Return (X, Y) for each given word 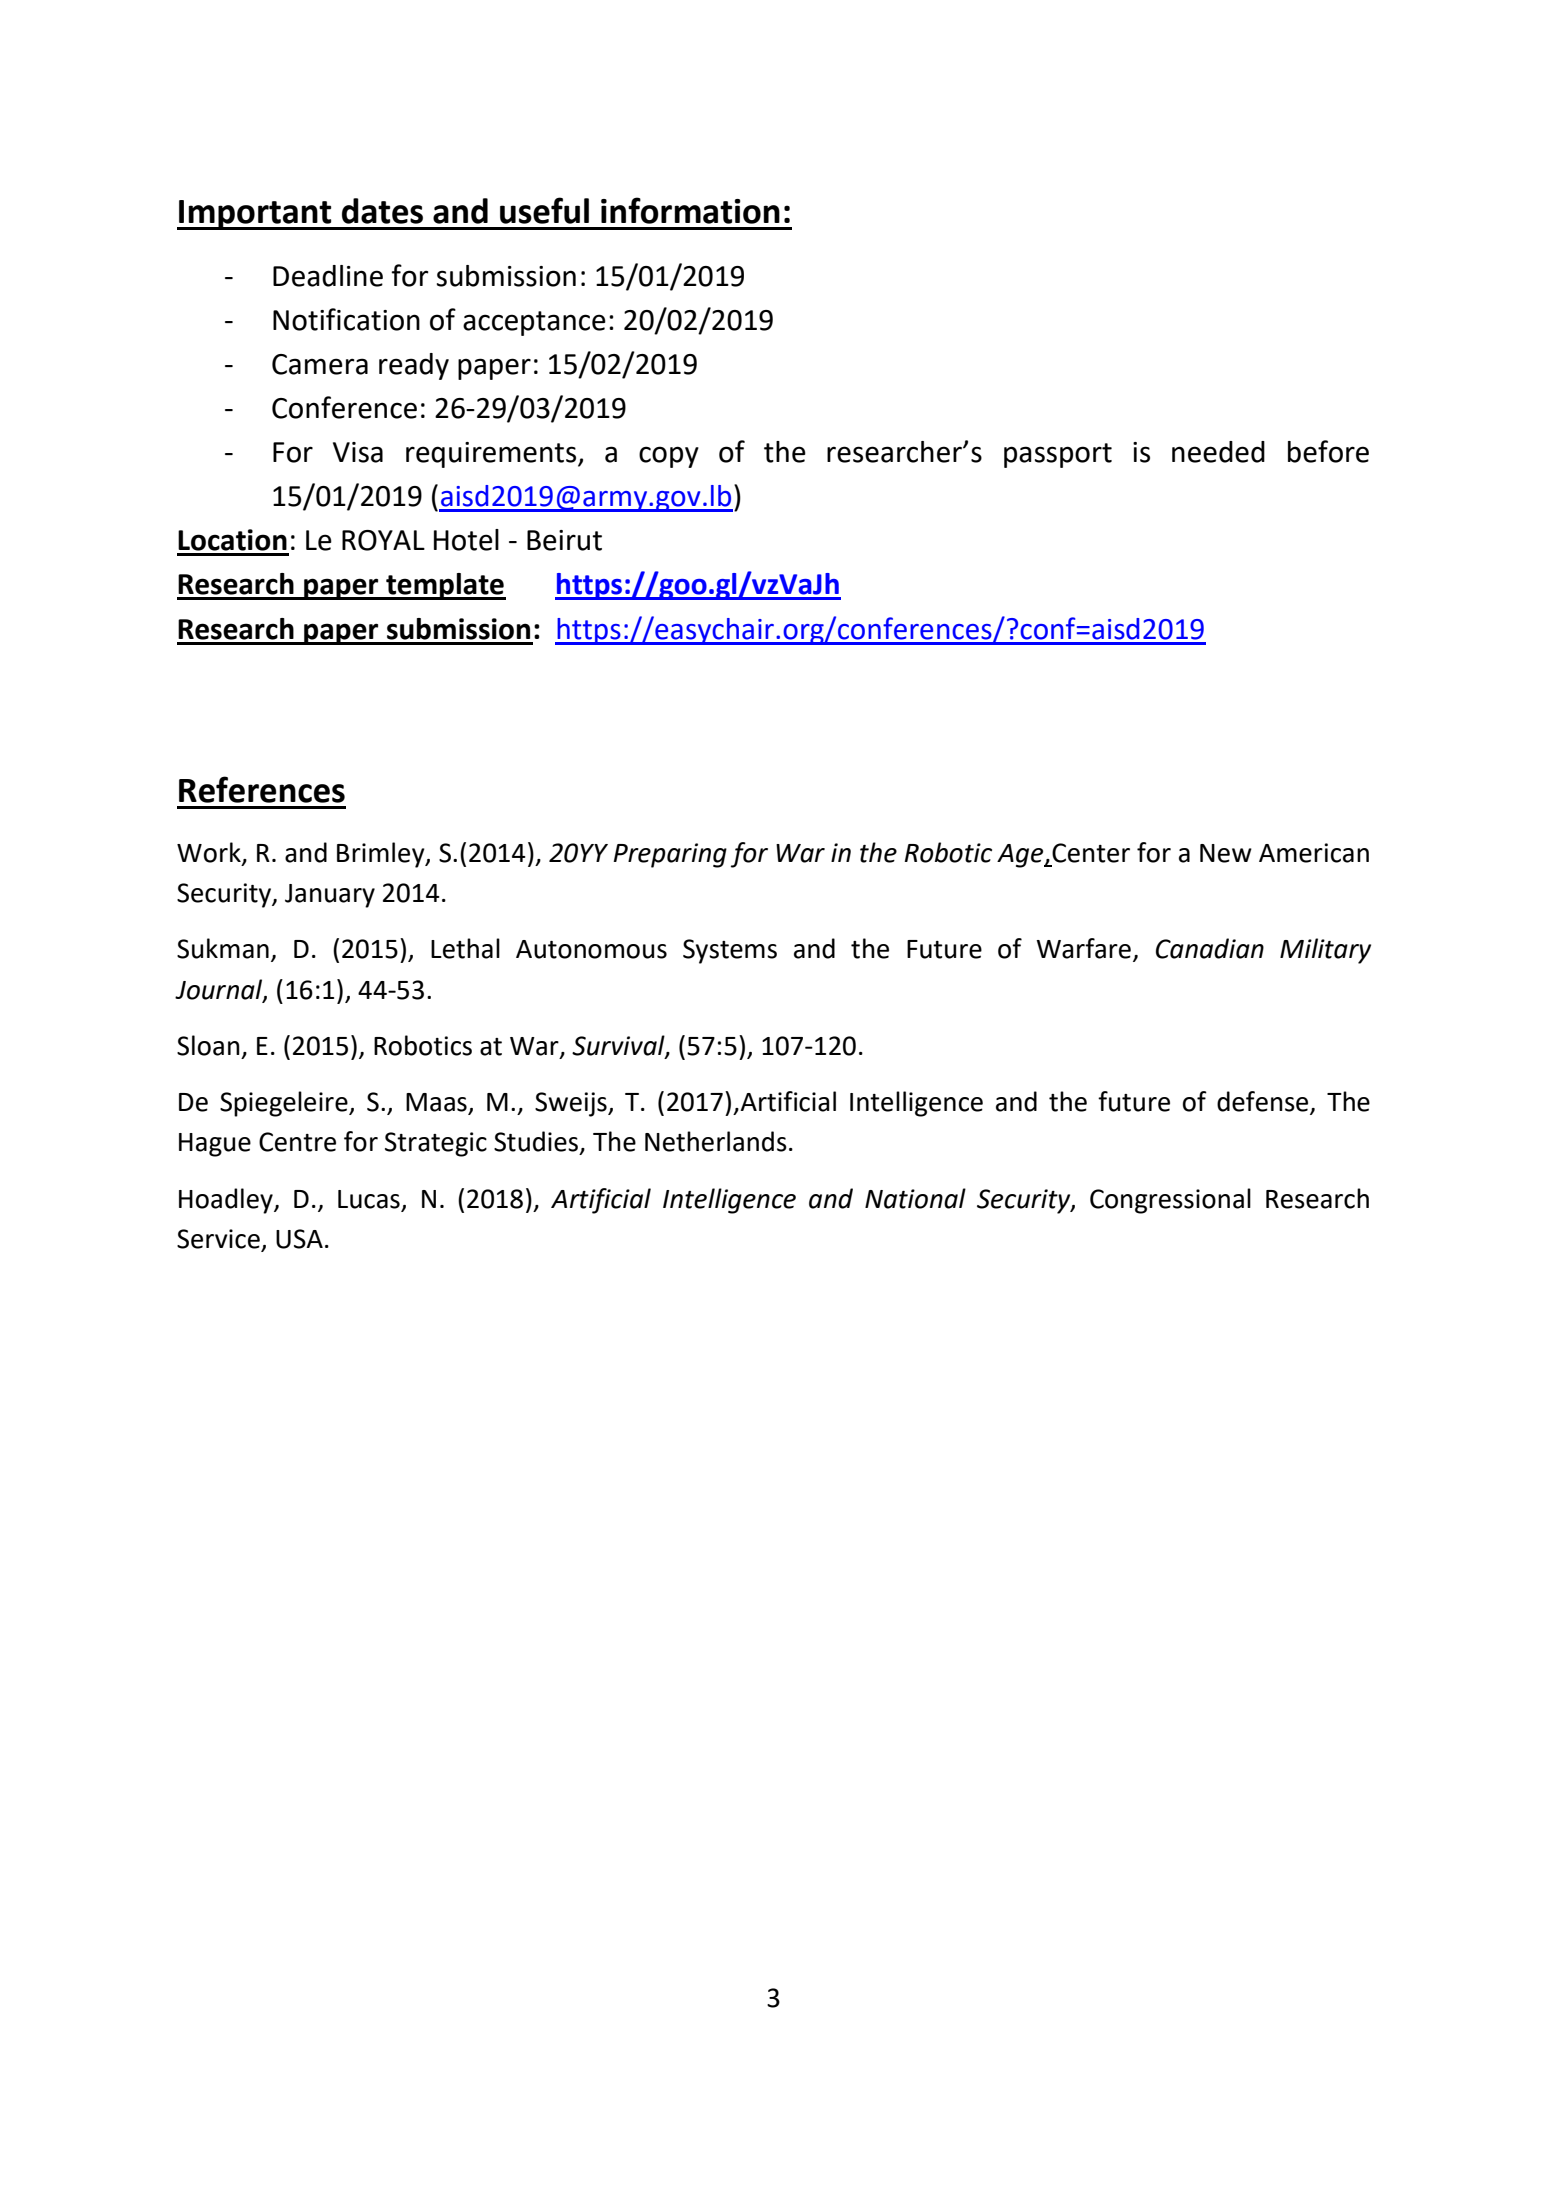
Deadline (328, 276)
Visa (358, 452)
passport (1058, 455)
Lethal (465, 948)
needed (1218, 452)
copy (669, 457)
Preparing (670, 855)
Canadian (1210, 948)
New (1226, 853)
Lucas (369, 1199)
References (262, 789)
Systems (730, 951)
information (690, 210)
